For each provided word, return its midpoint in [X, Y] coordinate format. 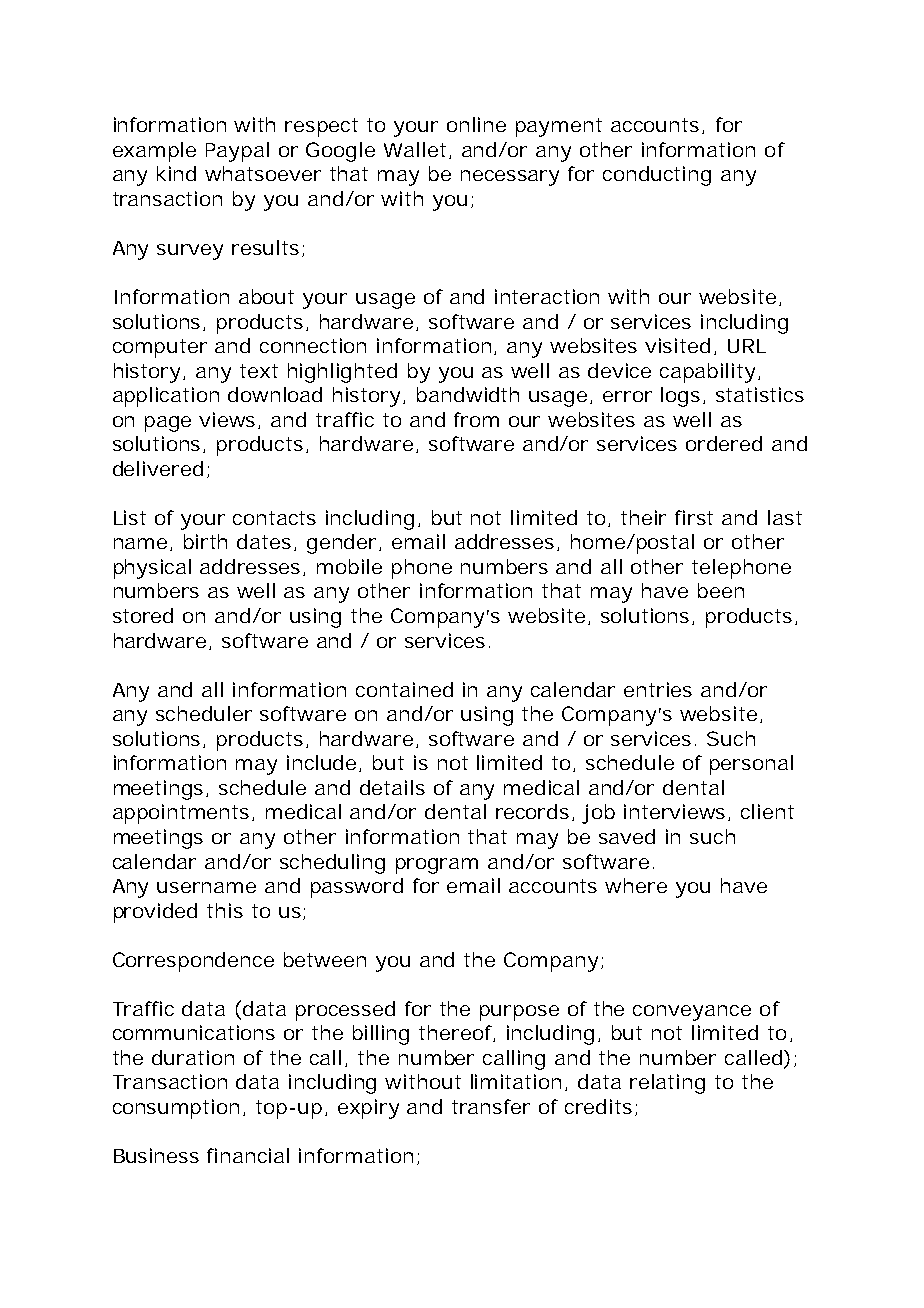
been [721, 590]
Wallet [415, 149]
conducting [657, 176]
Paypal [237, 152]
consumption [176, 1109]
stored [143, 615]
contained [404, 689]
